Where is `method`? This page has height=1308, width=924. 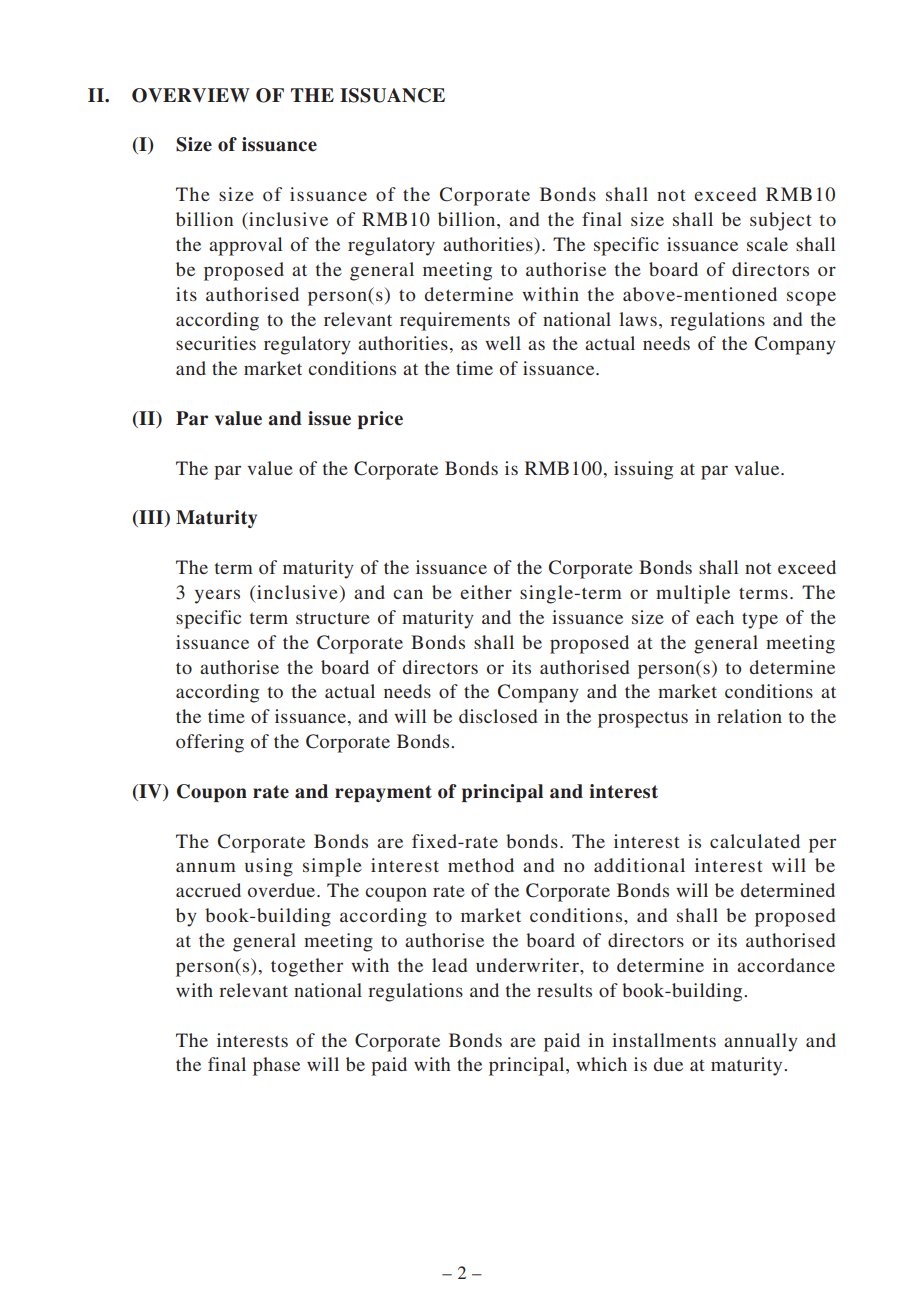 method is located at coordinates (481, 865).
